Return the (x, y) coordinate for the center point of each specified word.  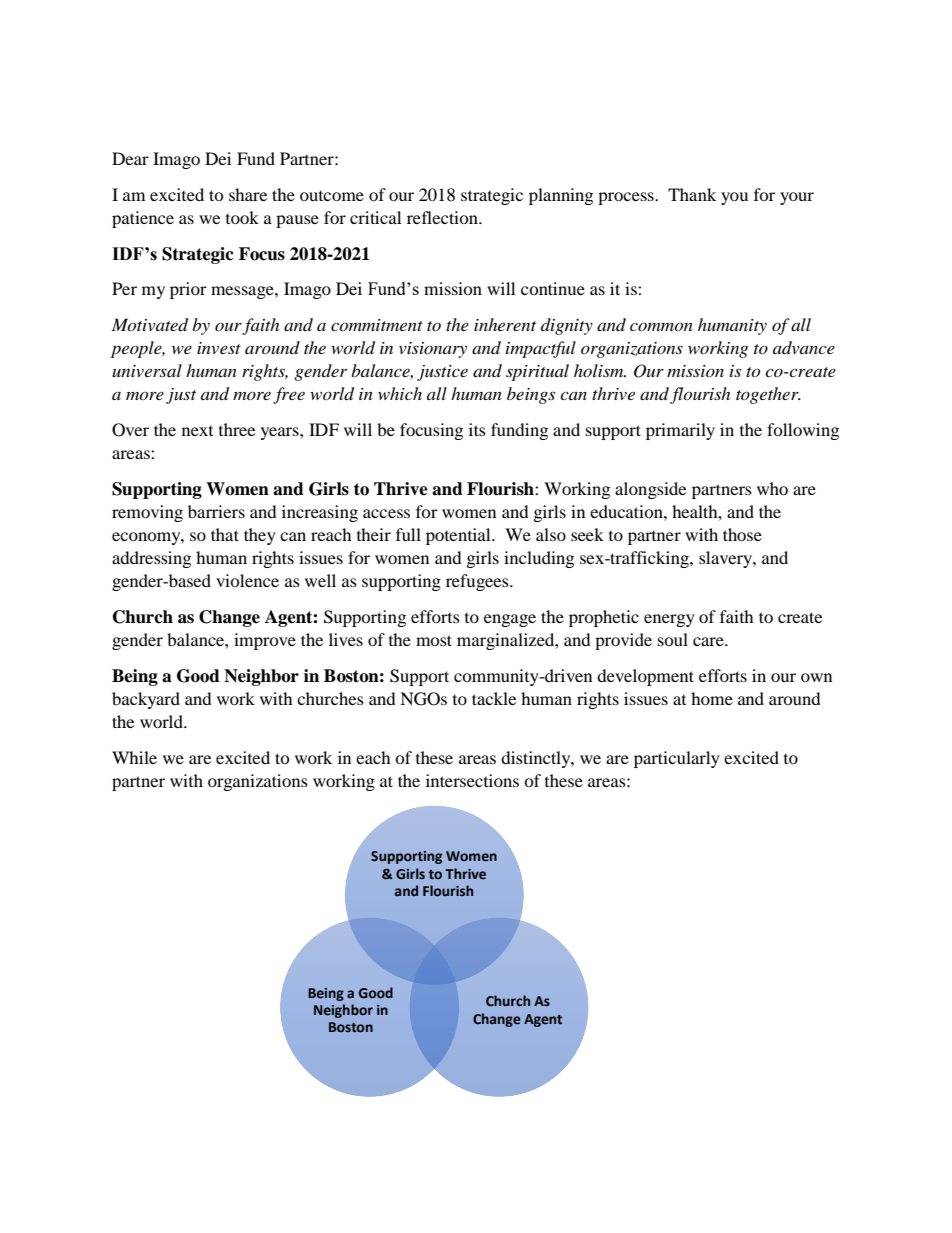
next (197, 431)
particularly (677, 759)
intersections (472, 780)
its (477, 429)
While (134, 757)
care (709, 641)
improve (265, 641)
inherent (505, 324)
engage (510, 620)
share (248, 194)
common (661, 326)
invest (219, 348)
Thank (692, 194)
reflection (443, 217)
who (772, 488)
